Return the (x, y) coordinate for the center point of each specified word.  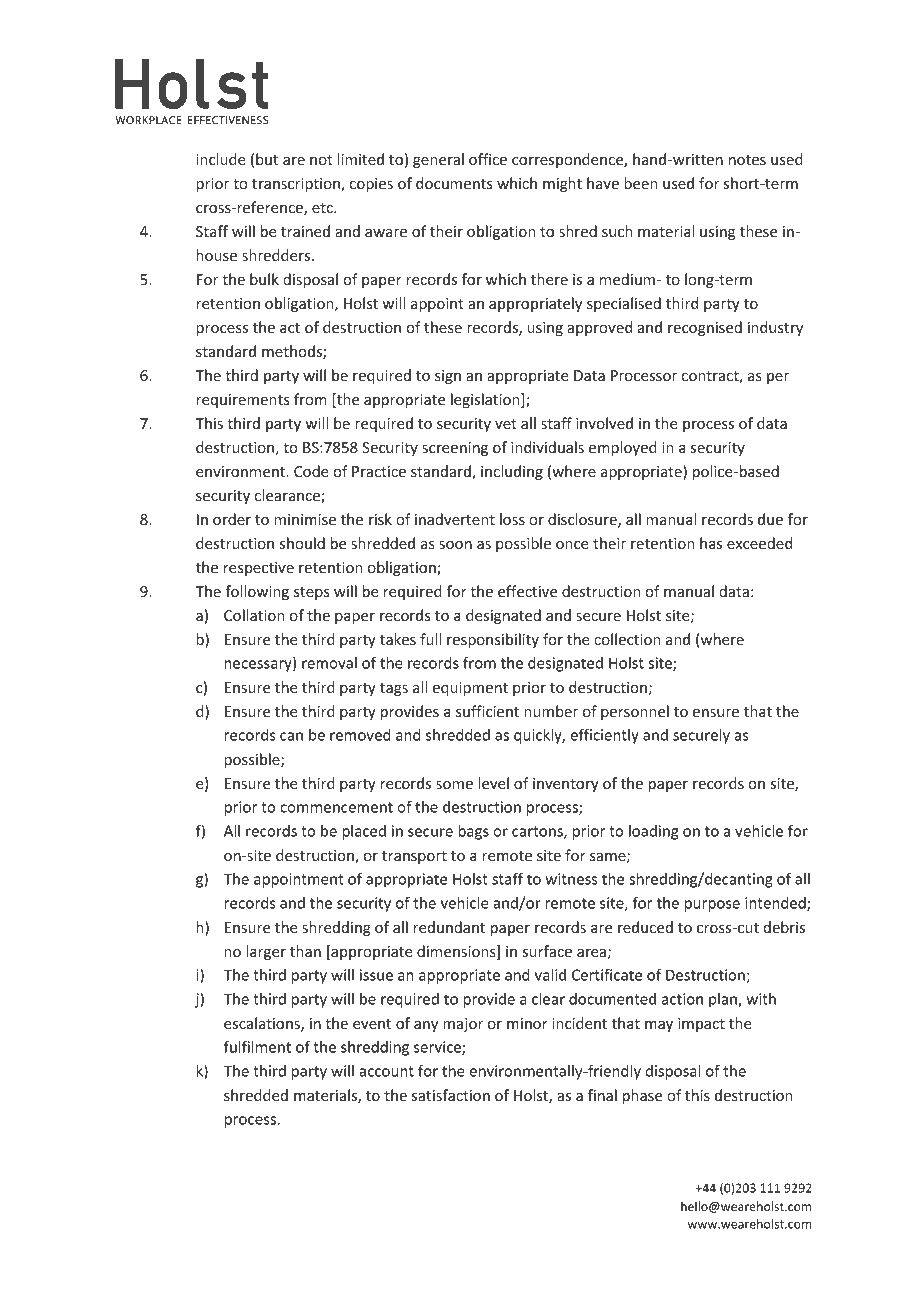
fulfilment (257, 1046)
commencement (336, 807)
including (512, 472)
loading (653, 832)
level (493, 783)
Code (311, 471)
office (488, 159)
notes (747, 160)
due (770, 519)
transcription (297, 185)
